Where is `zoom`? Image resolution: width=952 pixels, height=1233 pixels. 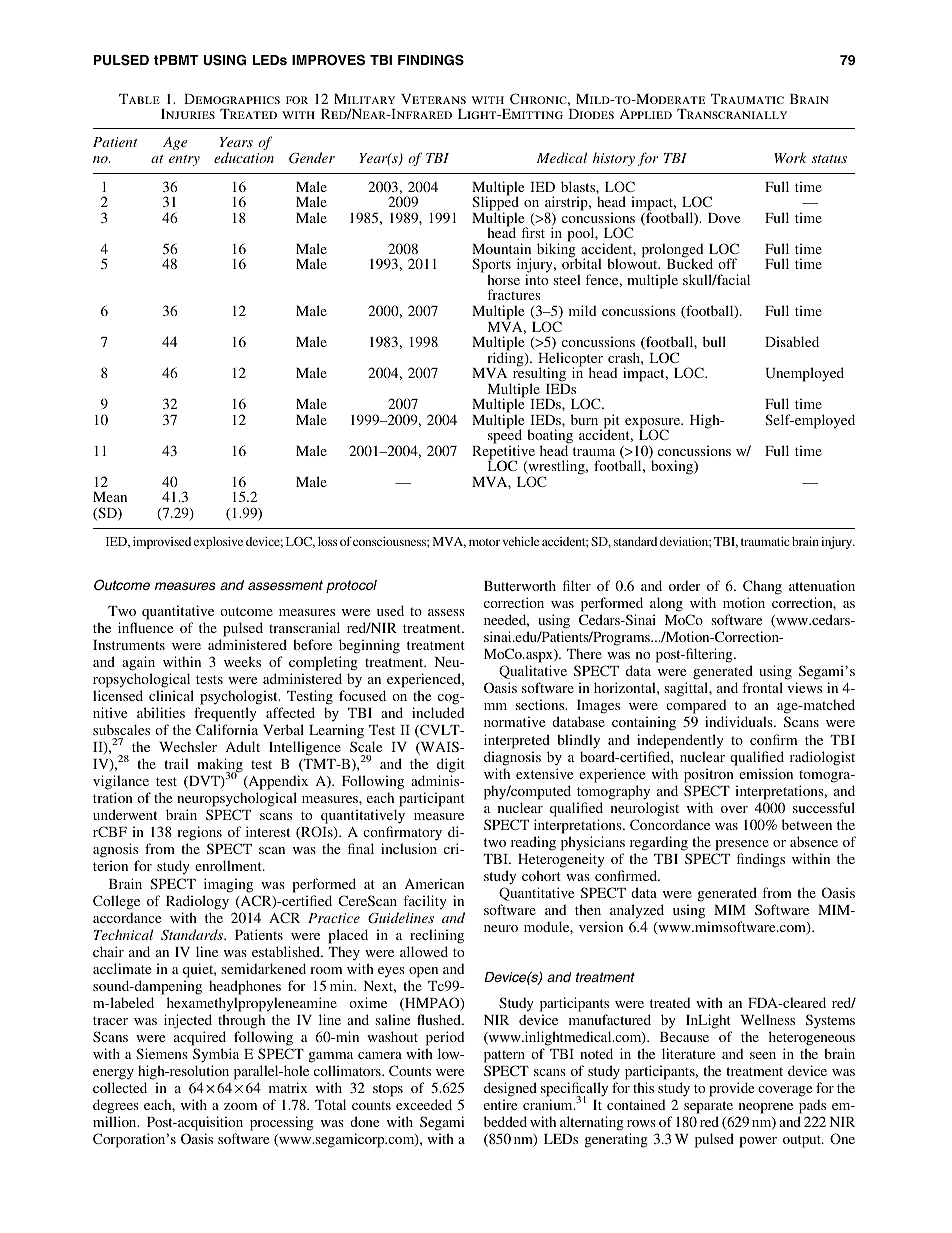 zoom is located at coordinates (240, 1106).
